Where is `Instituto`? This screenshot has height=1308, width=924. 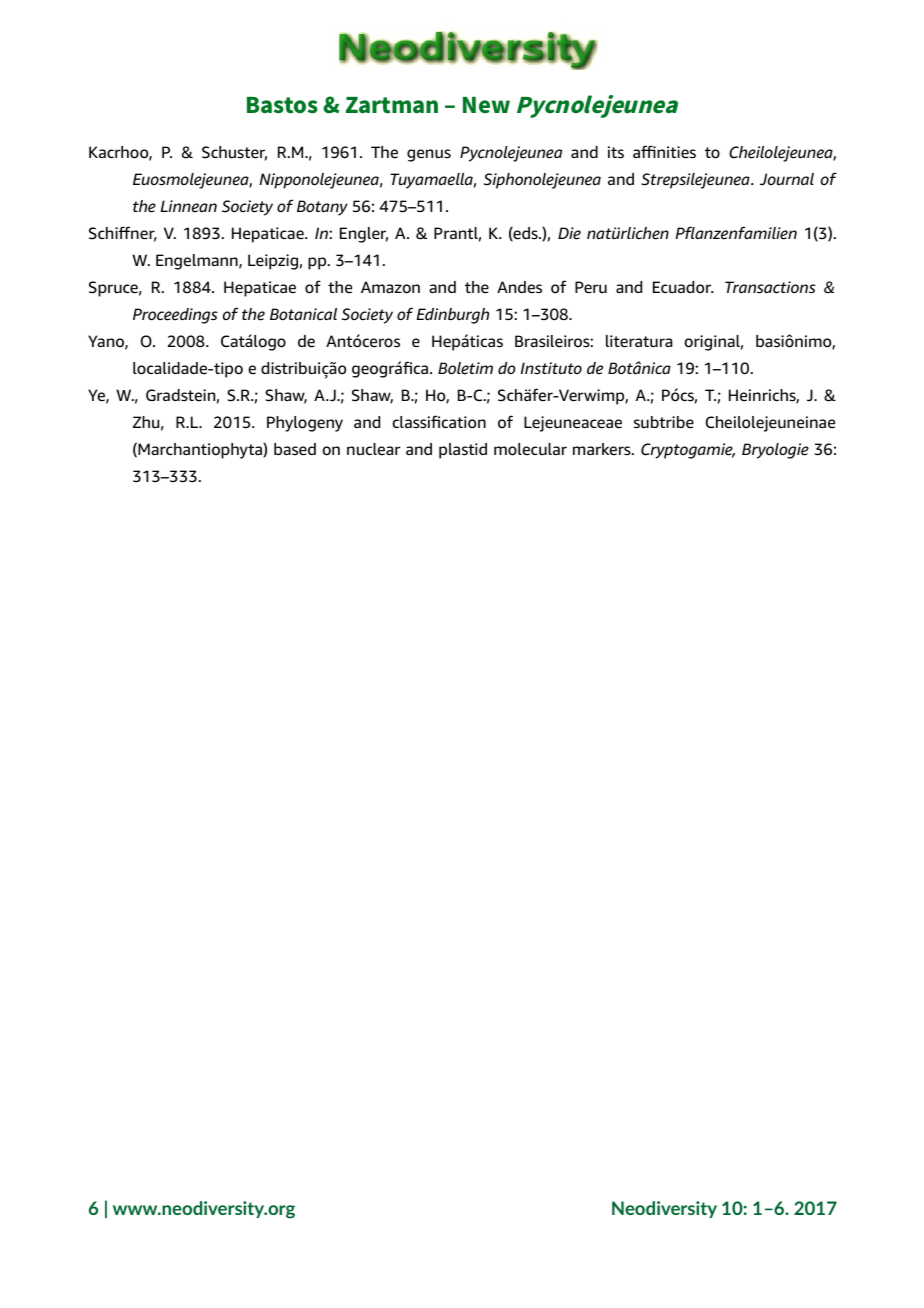
Instituto is located at coordinates (551, 368).
